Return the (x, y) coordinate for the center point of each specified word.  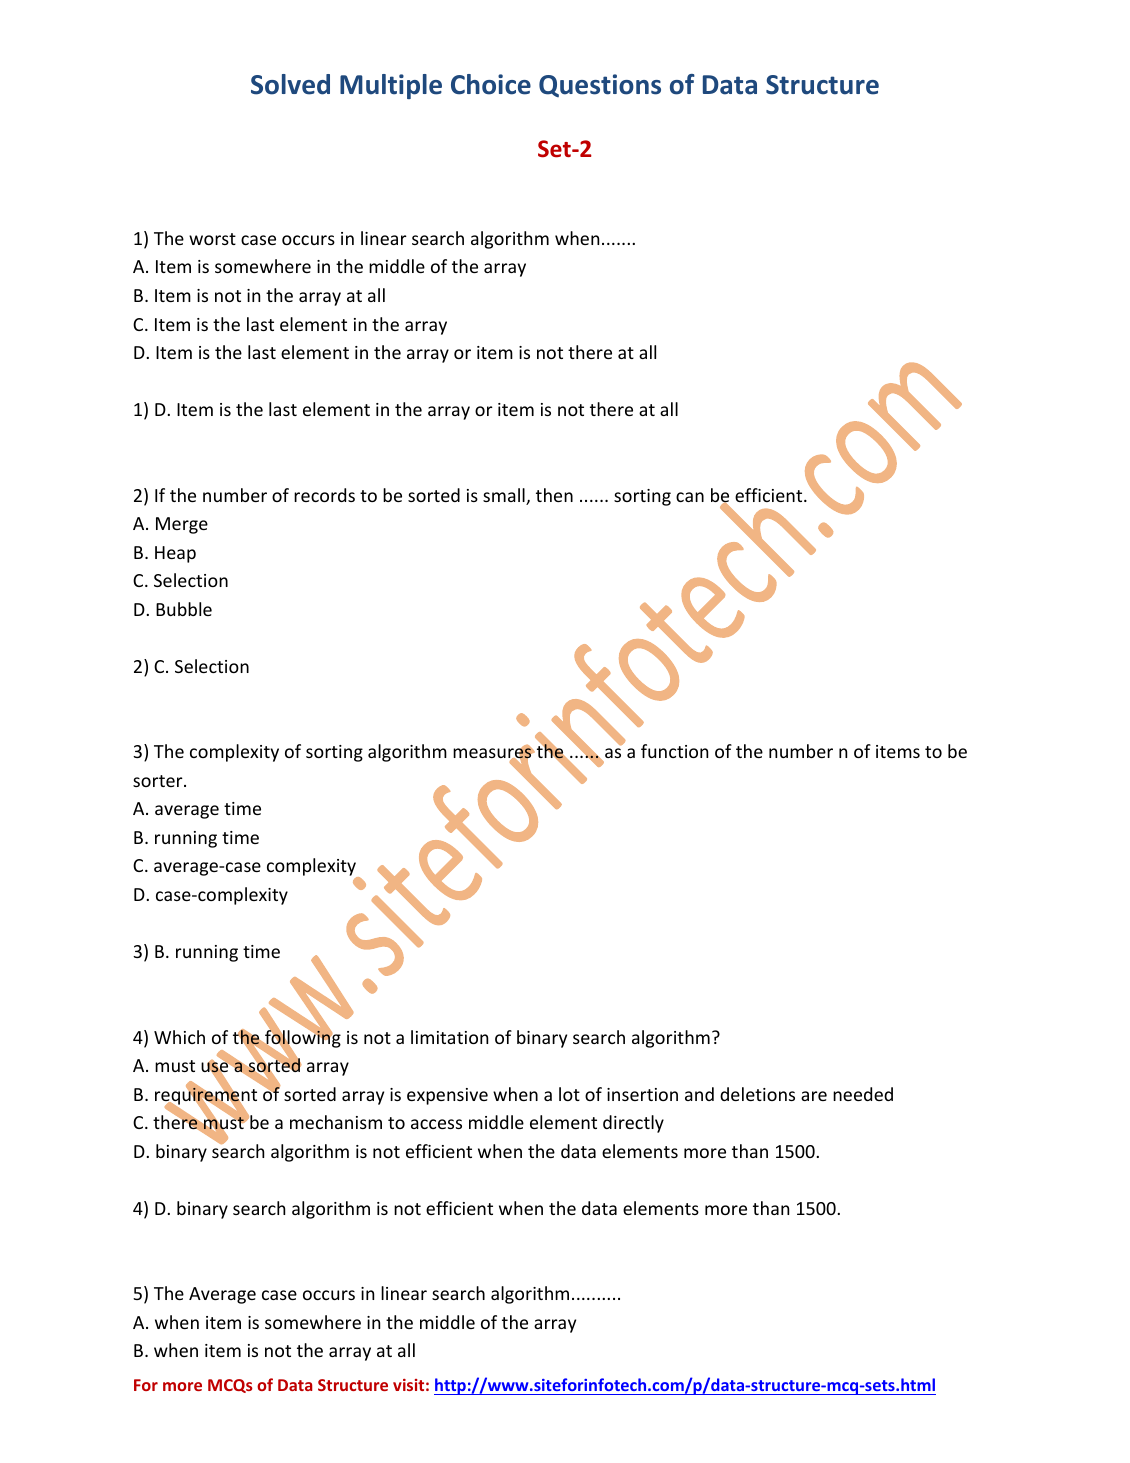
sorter (159, 781)
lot (569, 1094)
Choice (491, 84)
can (690, 497)
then (554, 495)
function (674, 751)
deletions (757, 1094)
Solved (290, 84)
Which (179, 1037)
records (324, 495)
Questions (600, 85)
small (505, 496)
